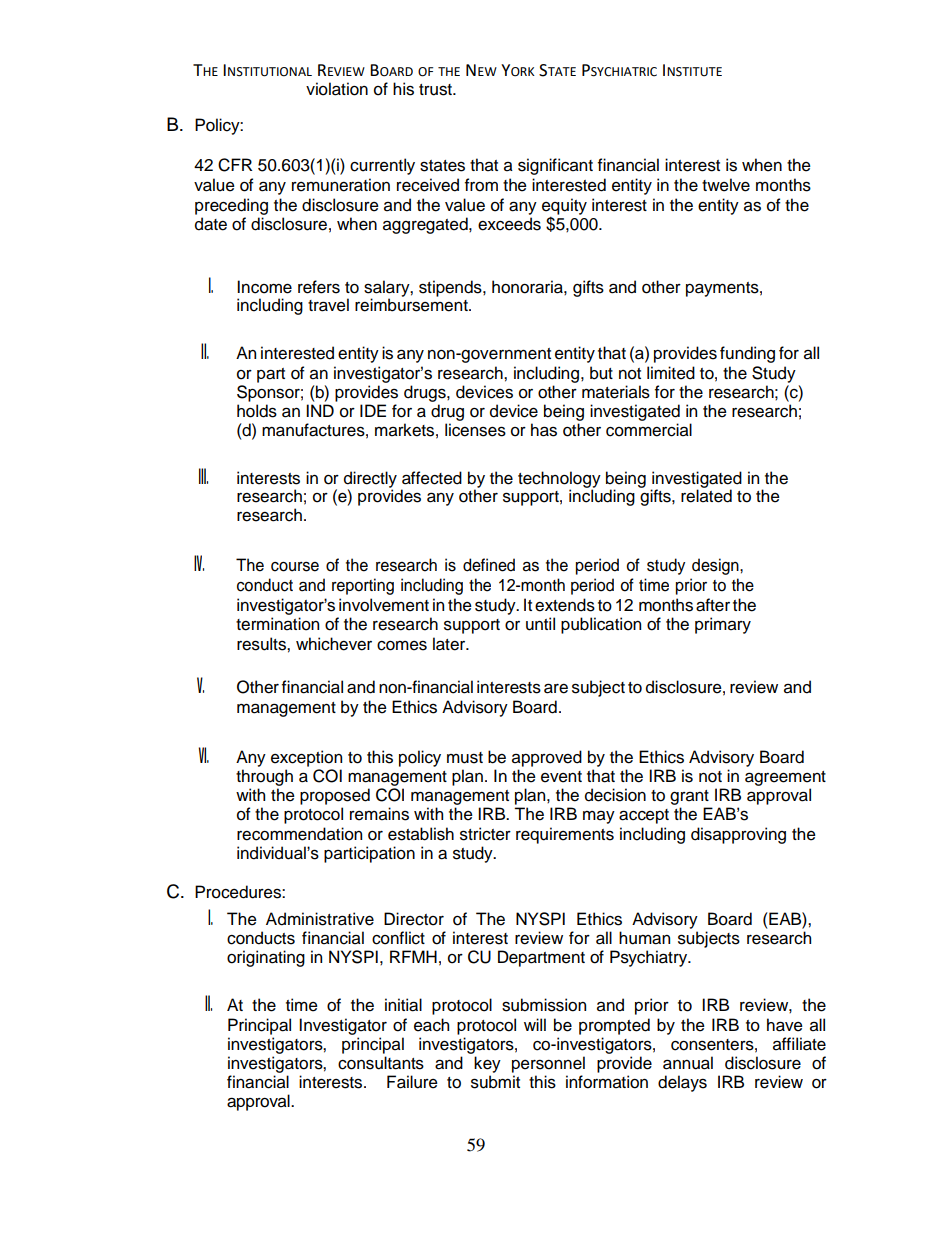  Describe the element at coordinates (688, 1063) in the screenshot. I see `annual` at that location.
